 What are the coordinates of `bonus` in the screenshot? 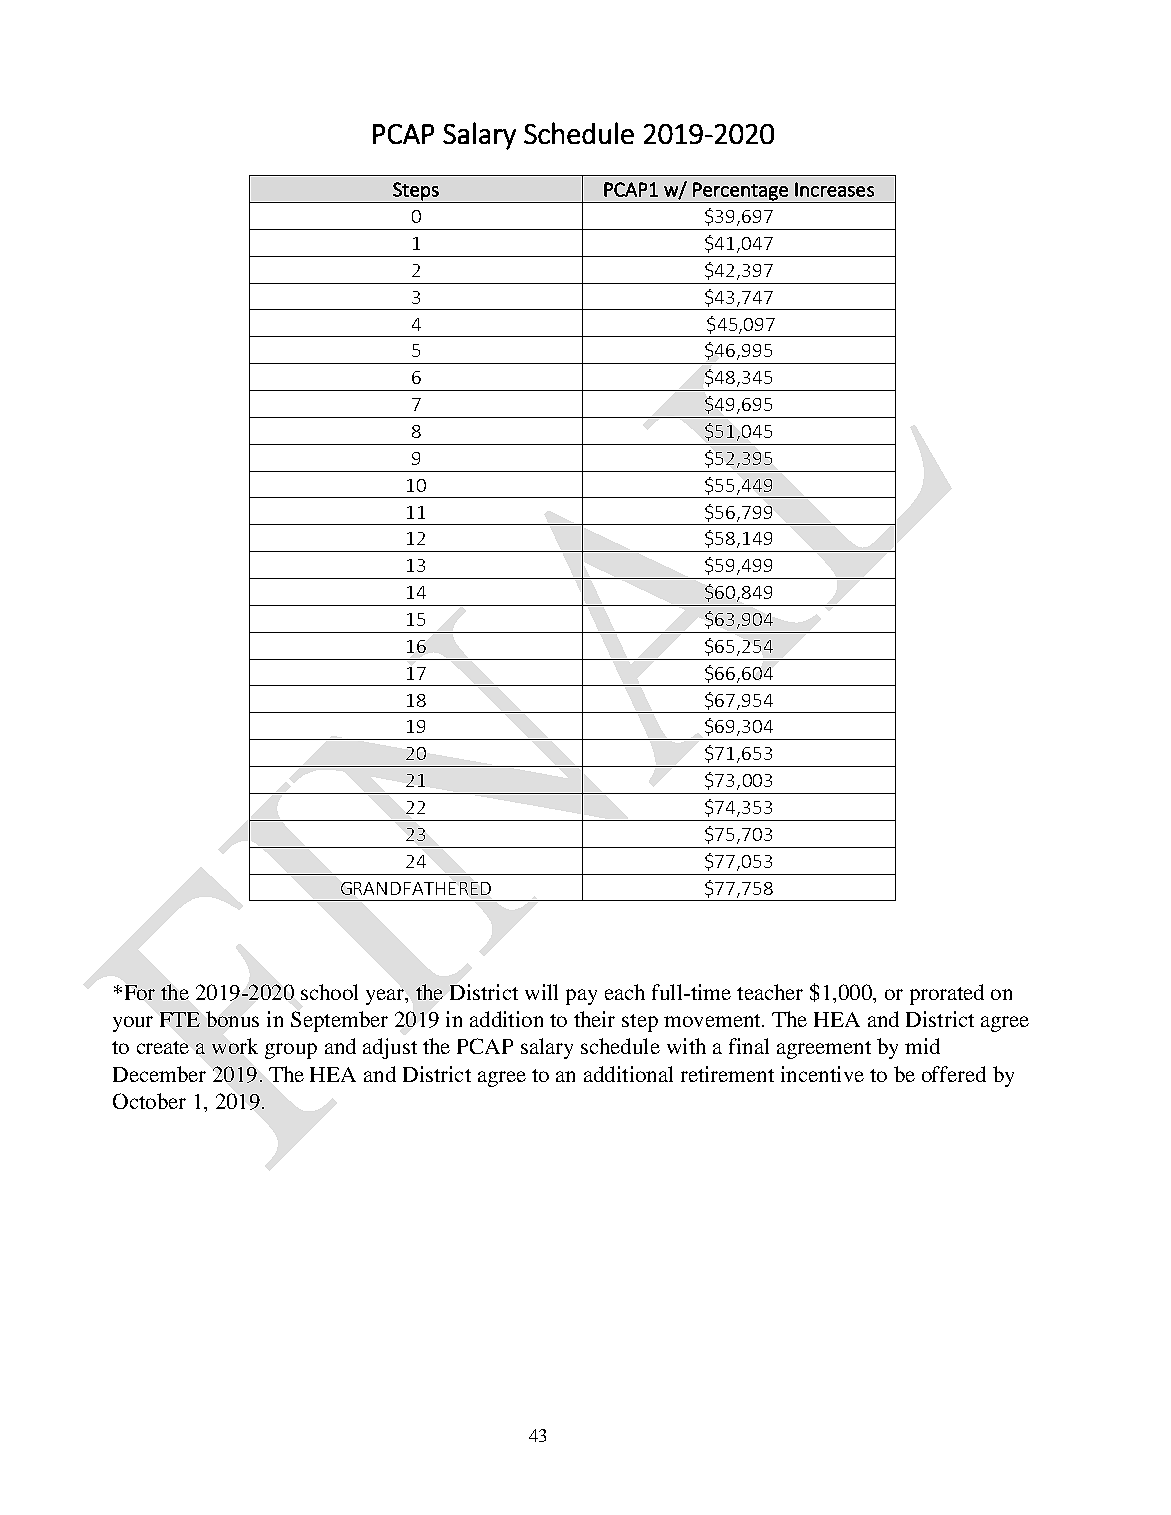 It's located at (232, 1019).
